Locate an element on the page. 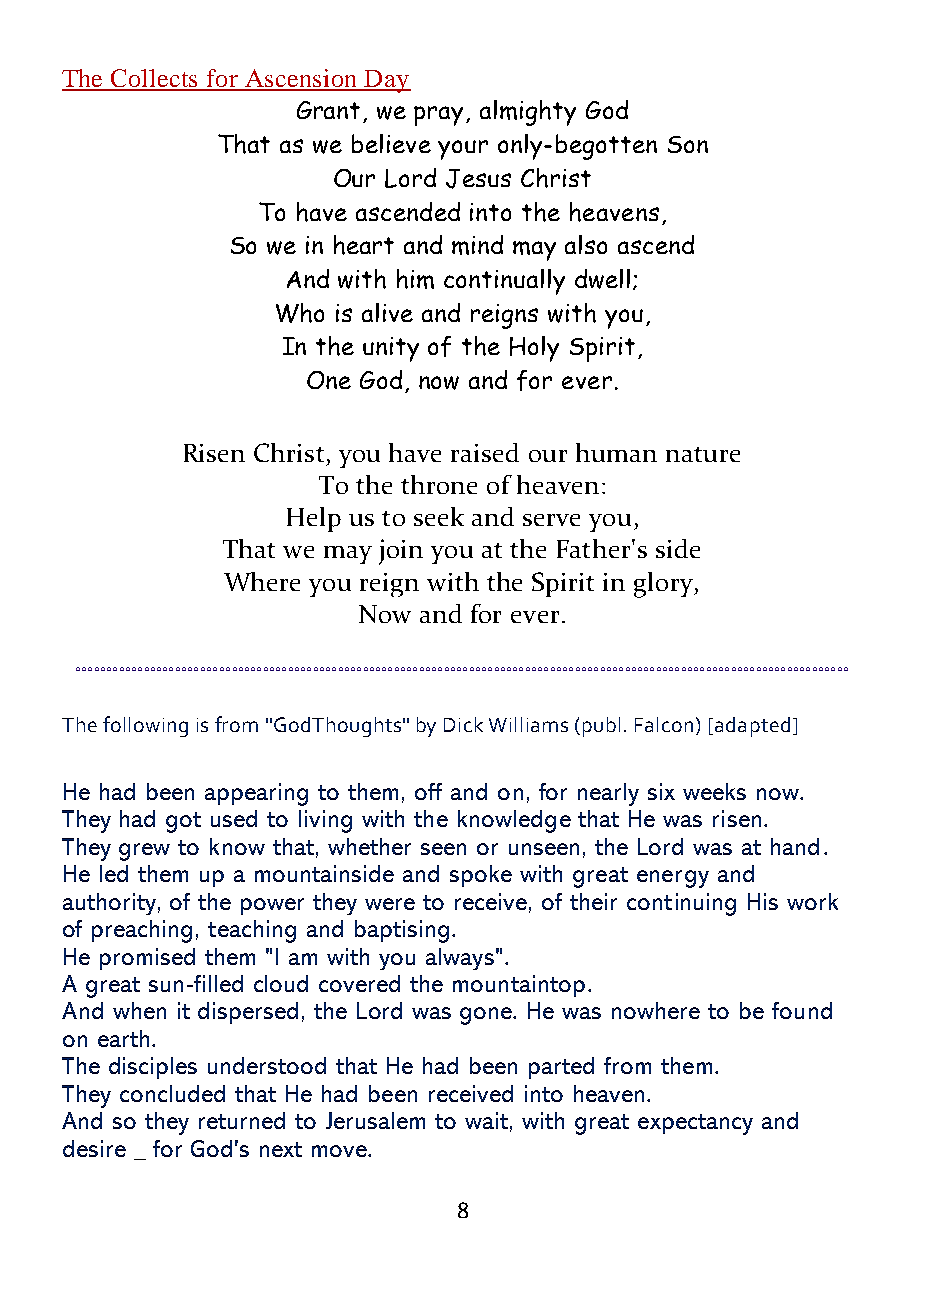 Image resolution: width=926 pixels, height=1310 pixels. concluded is located at coordinates (172, 1093).
